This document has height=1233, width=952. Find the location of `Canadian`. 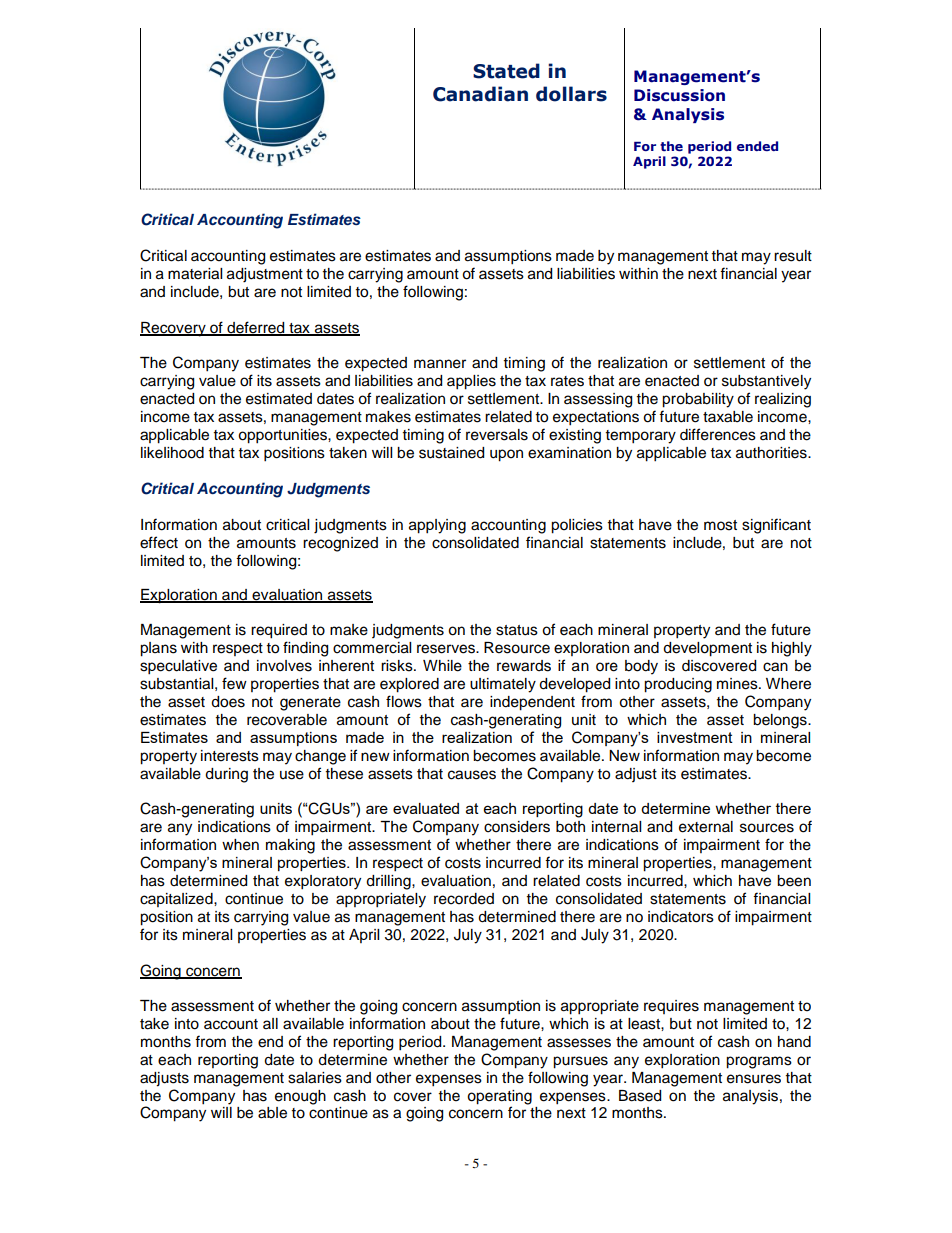

Canadian is located at coordinates (480, 94).
